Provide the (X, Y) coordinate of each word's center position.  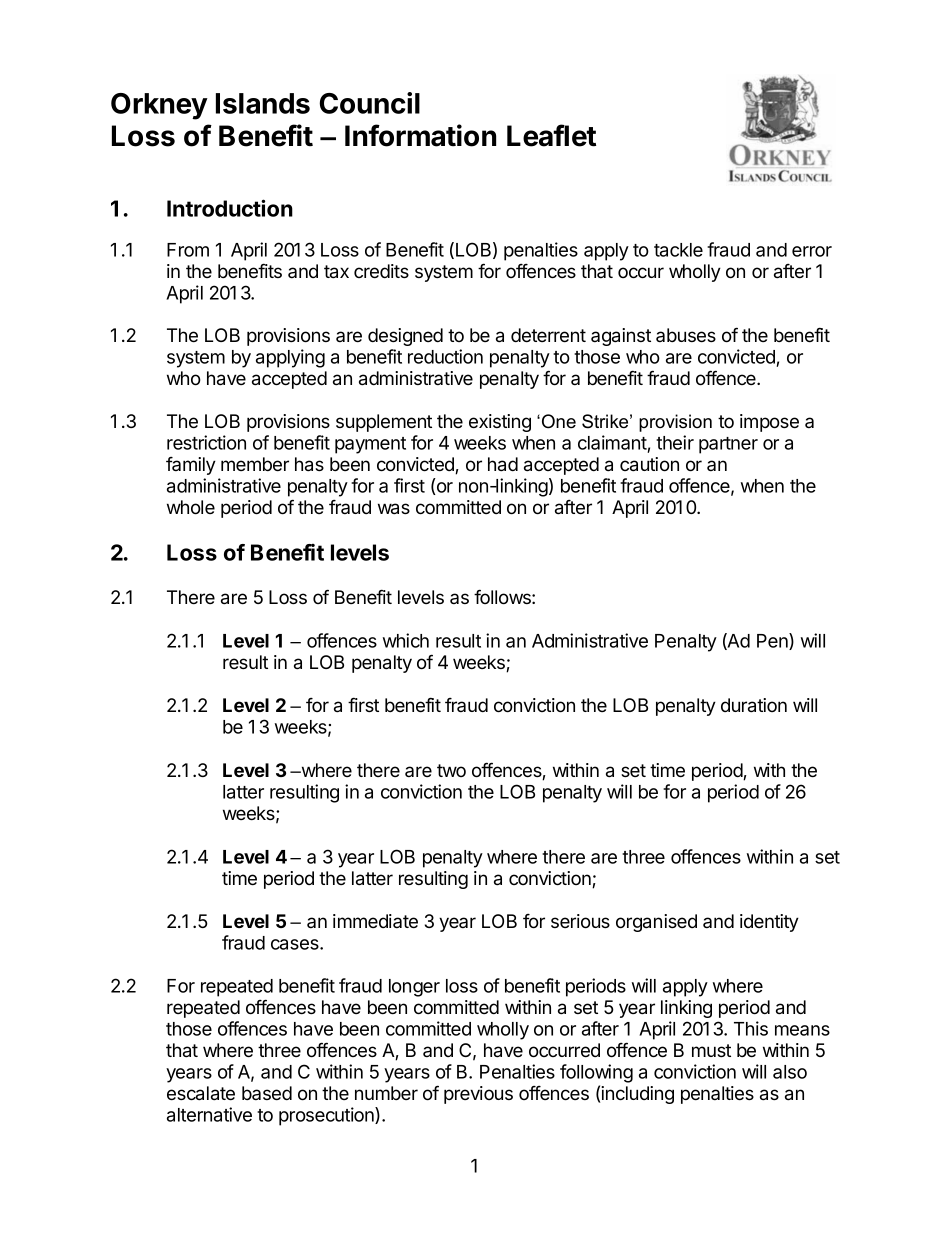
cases (296, 944)
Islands (263, 103)
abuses (686, 335)
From (188, 250)
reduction (445, 356)
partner (728, 445)
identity (769, 923)
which (406, 640)
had (503, 464)
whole (191, 507)
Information (420, 135)
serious (580, 921)
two (451, 770)
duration (754, 705)
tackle (678, 250)
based (267, 1093)
